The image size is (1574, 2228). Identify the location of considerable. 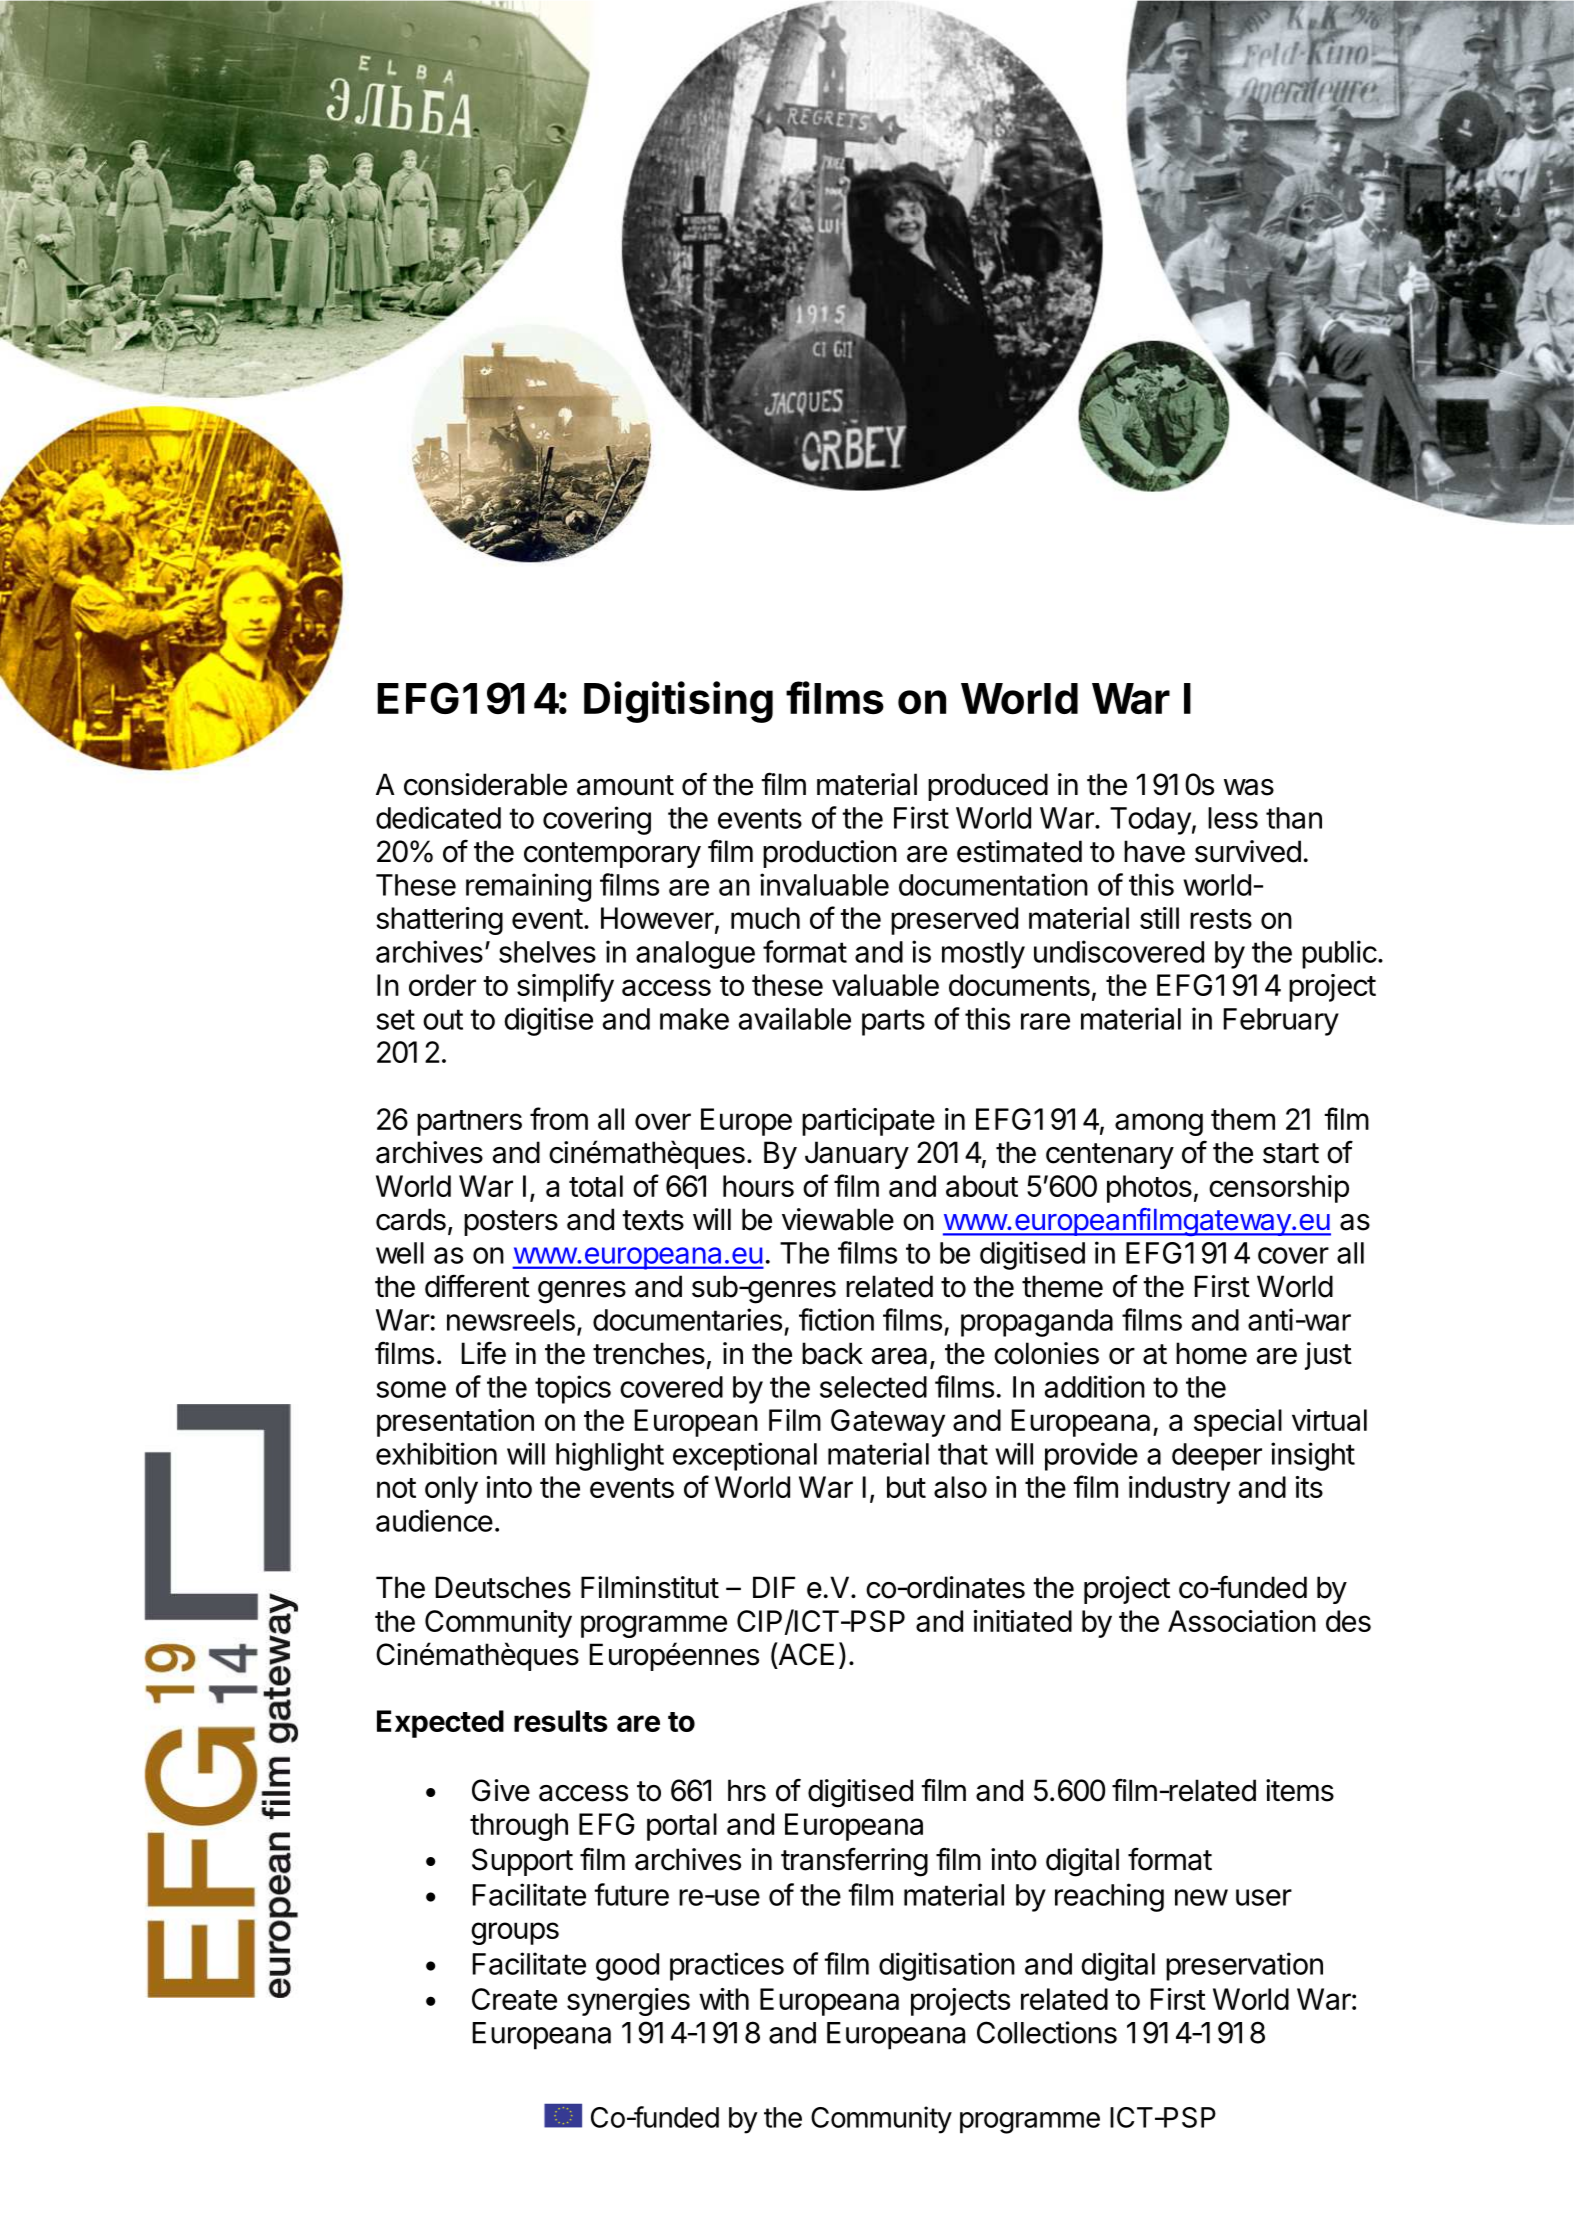
(485, 784).
